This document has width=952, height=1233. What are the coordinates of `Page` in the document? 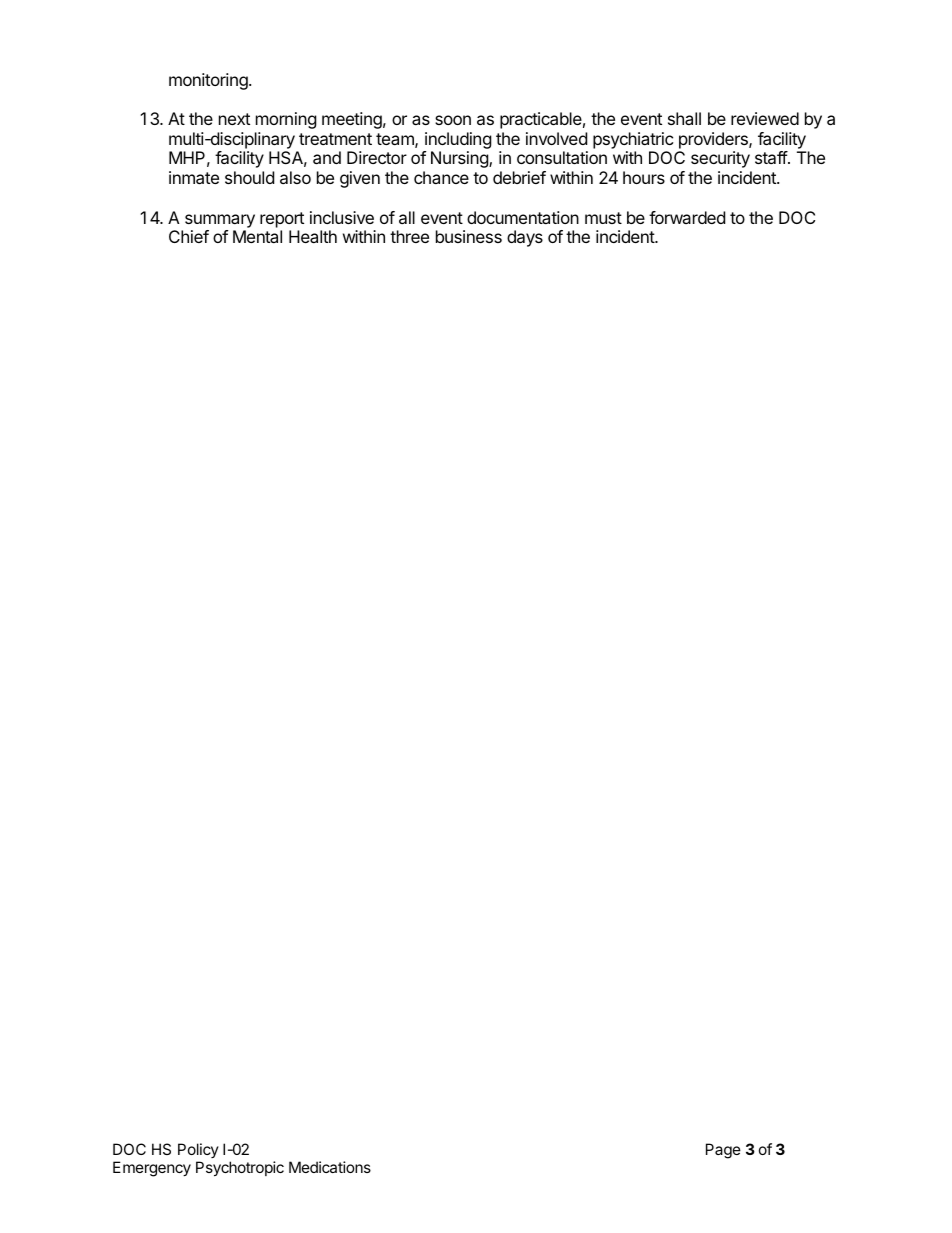 It's located at (723, 1151).
